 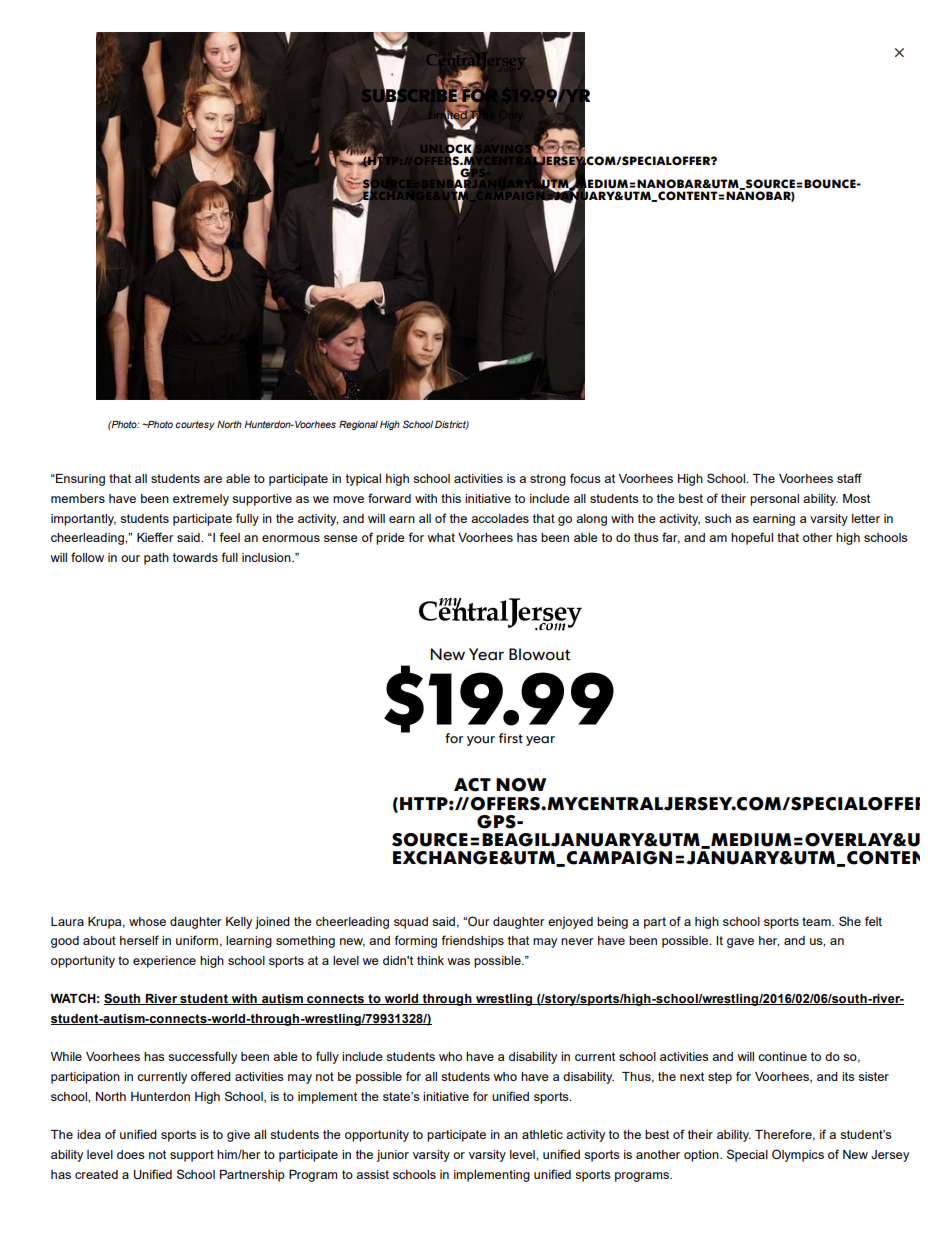 What do you see at coordinates (548, 480) in the page?
I see `strong` at bounding box center [548, 480].
